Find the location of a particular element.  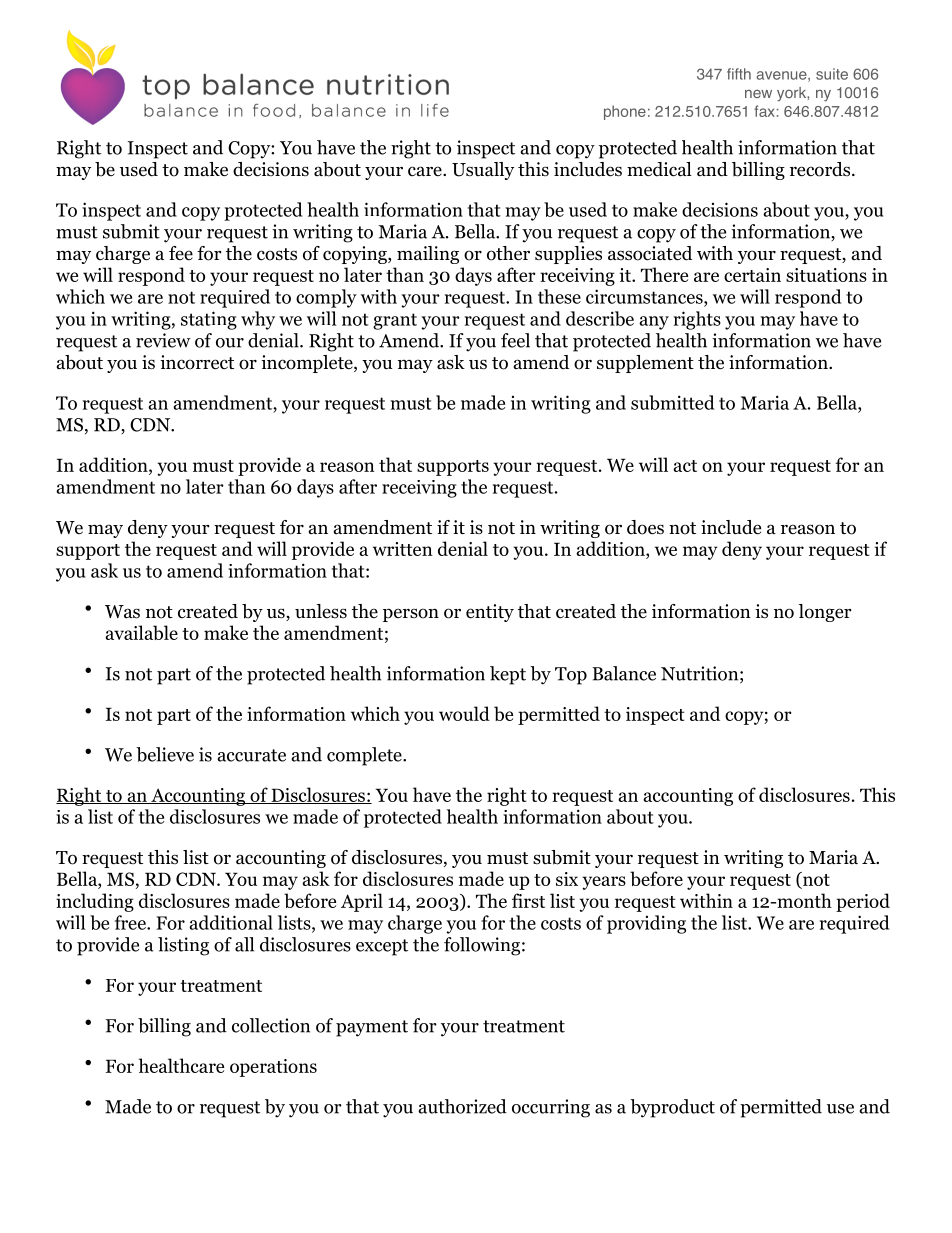

free is located at coordinates (131, 922).
